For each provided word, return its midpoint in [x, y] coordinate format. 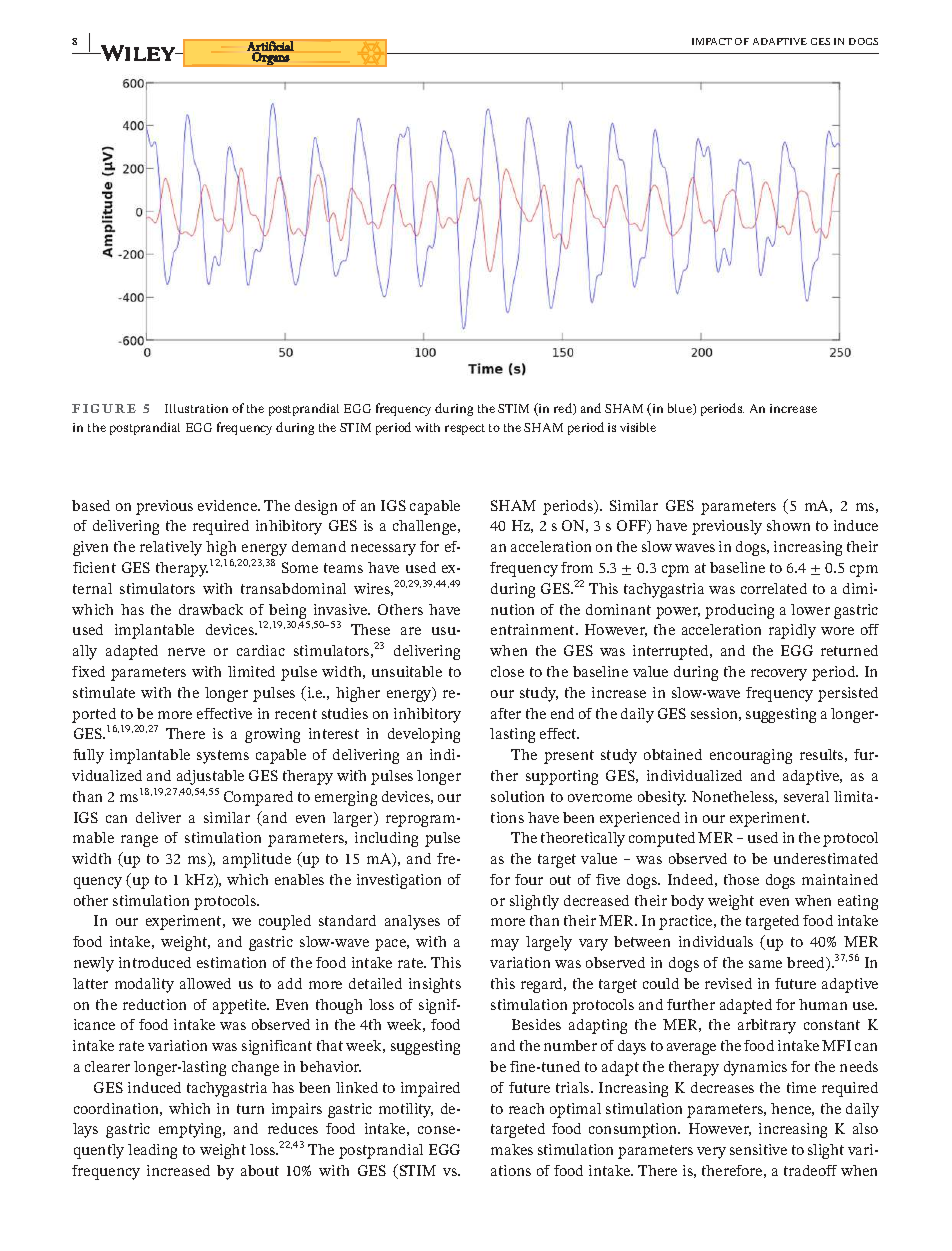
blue [681, 409]
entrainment [534, 629]
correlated [774, 588]
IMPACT [712, 41]
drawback [211, 609]
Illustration [196, 408]
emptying [192, 1130]
